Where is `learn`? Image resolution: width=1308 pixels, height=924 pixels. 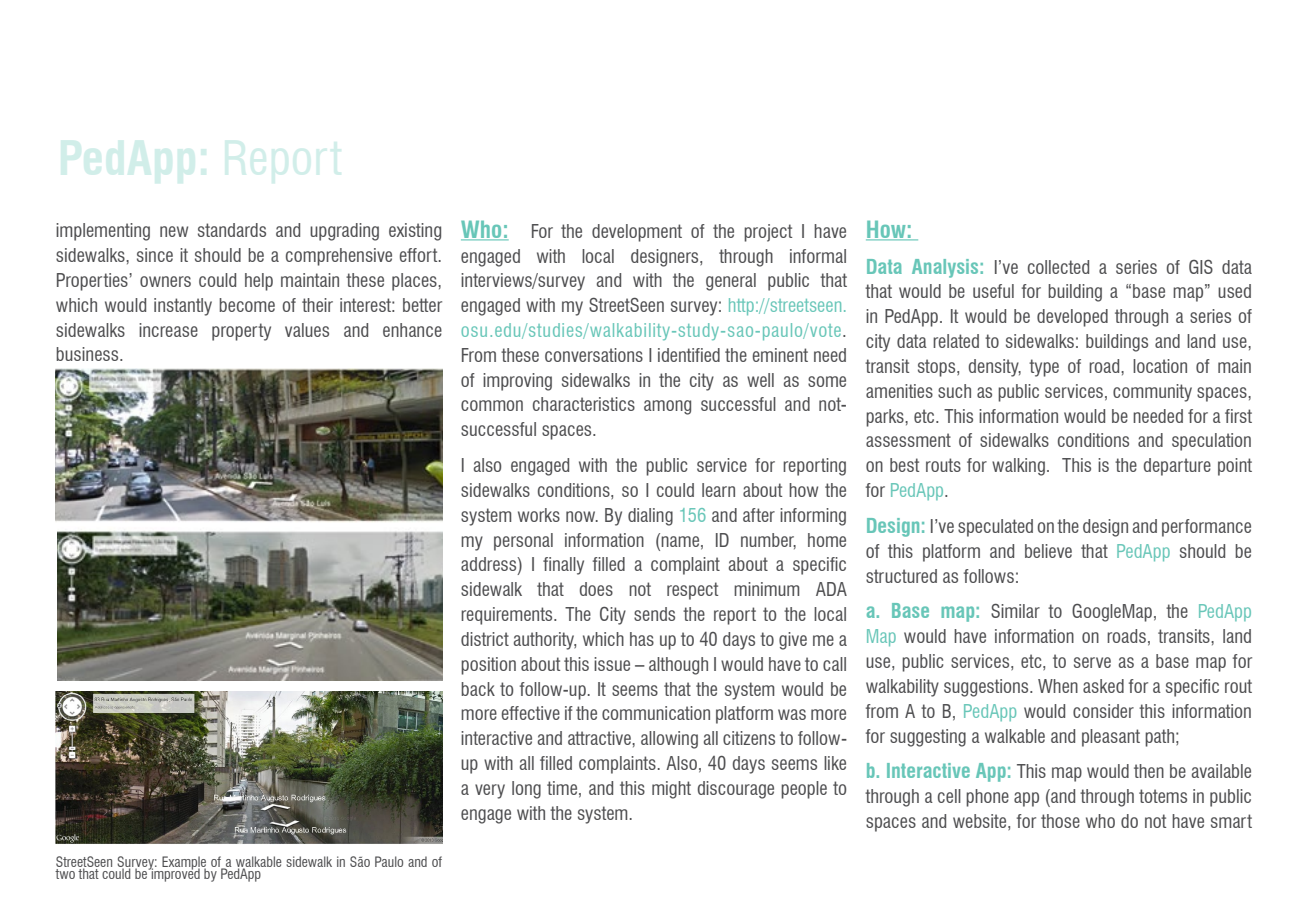
learn is located at coordinates (718, 490).
